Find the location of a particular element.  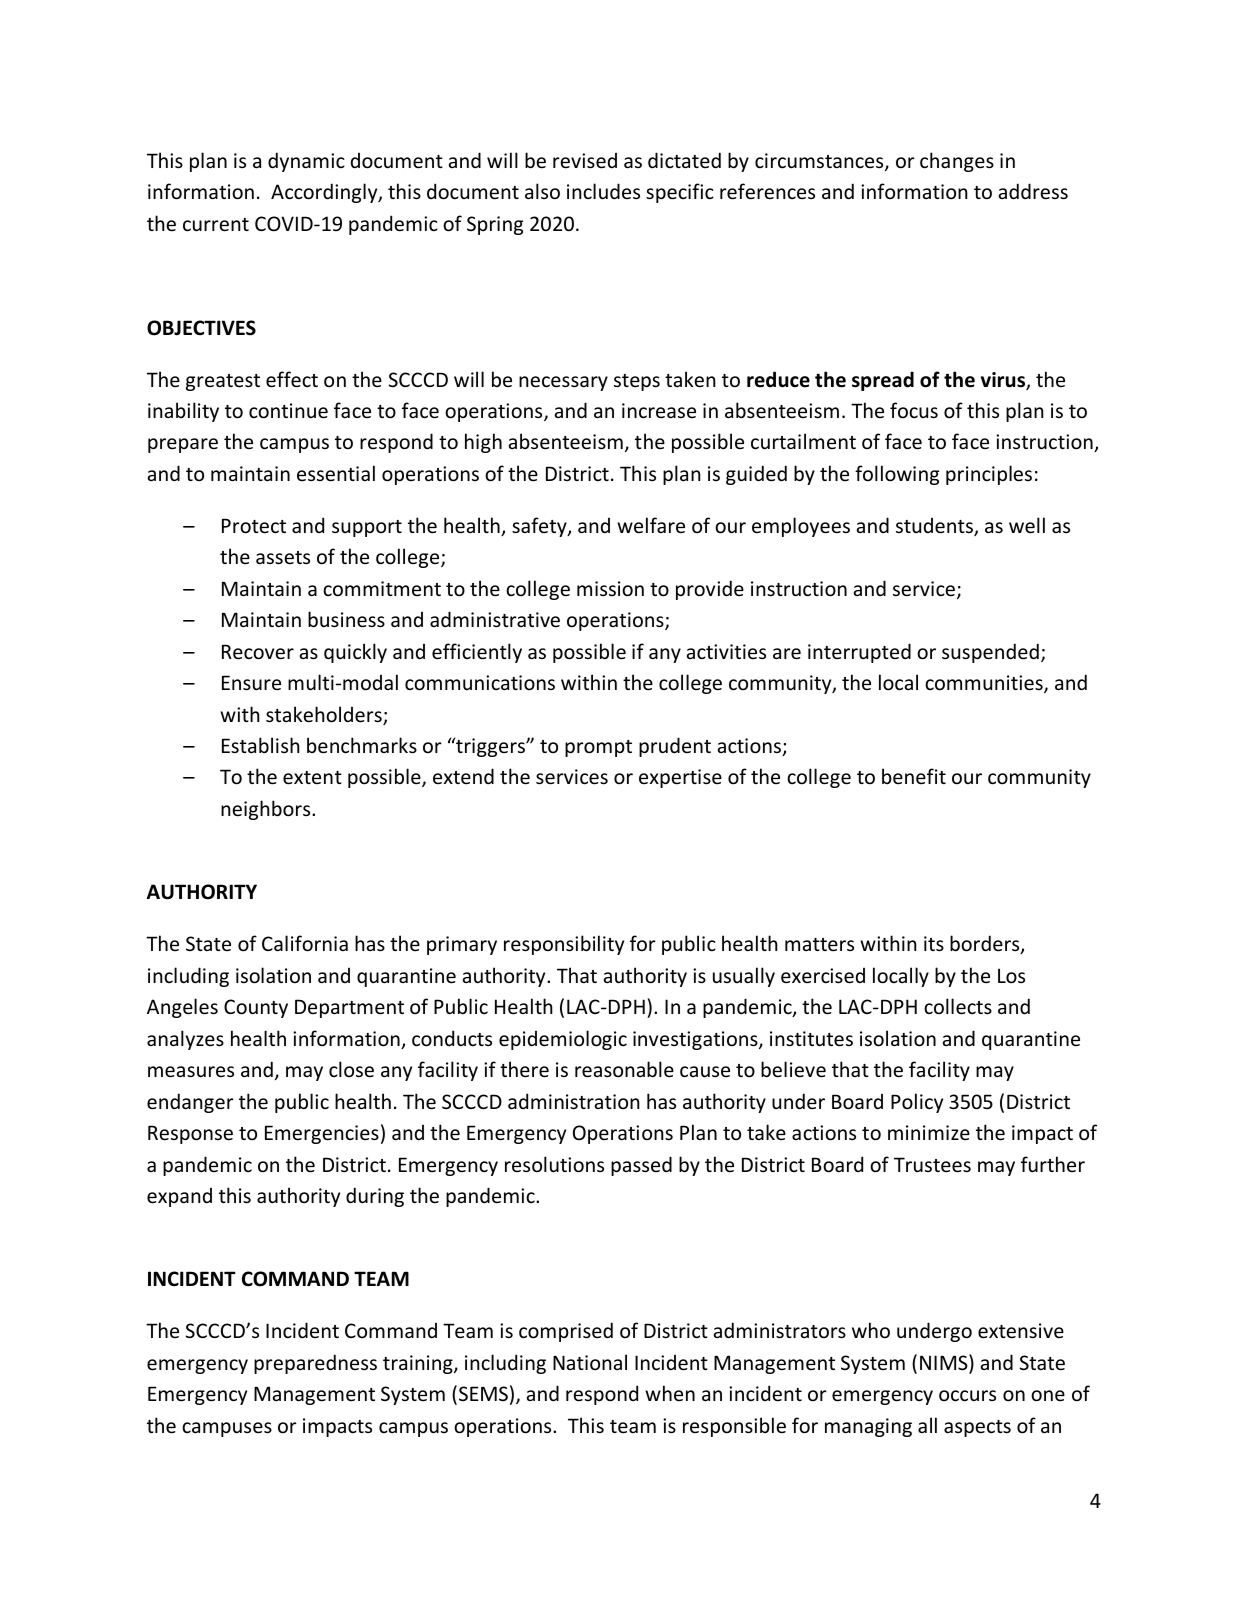

Emergencies is located at coordinates (322, 1134).
